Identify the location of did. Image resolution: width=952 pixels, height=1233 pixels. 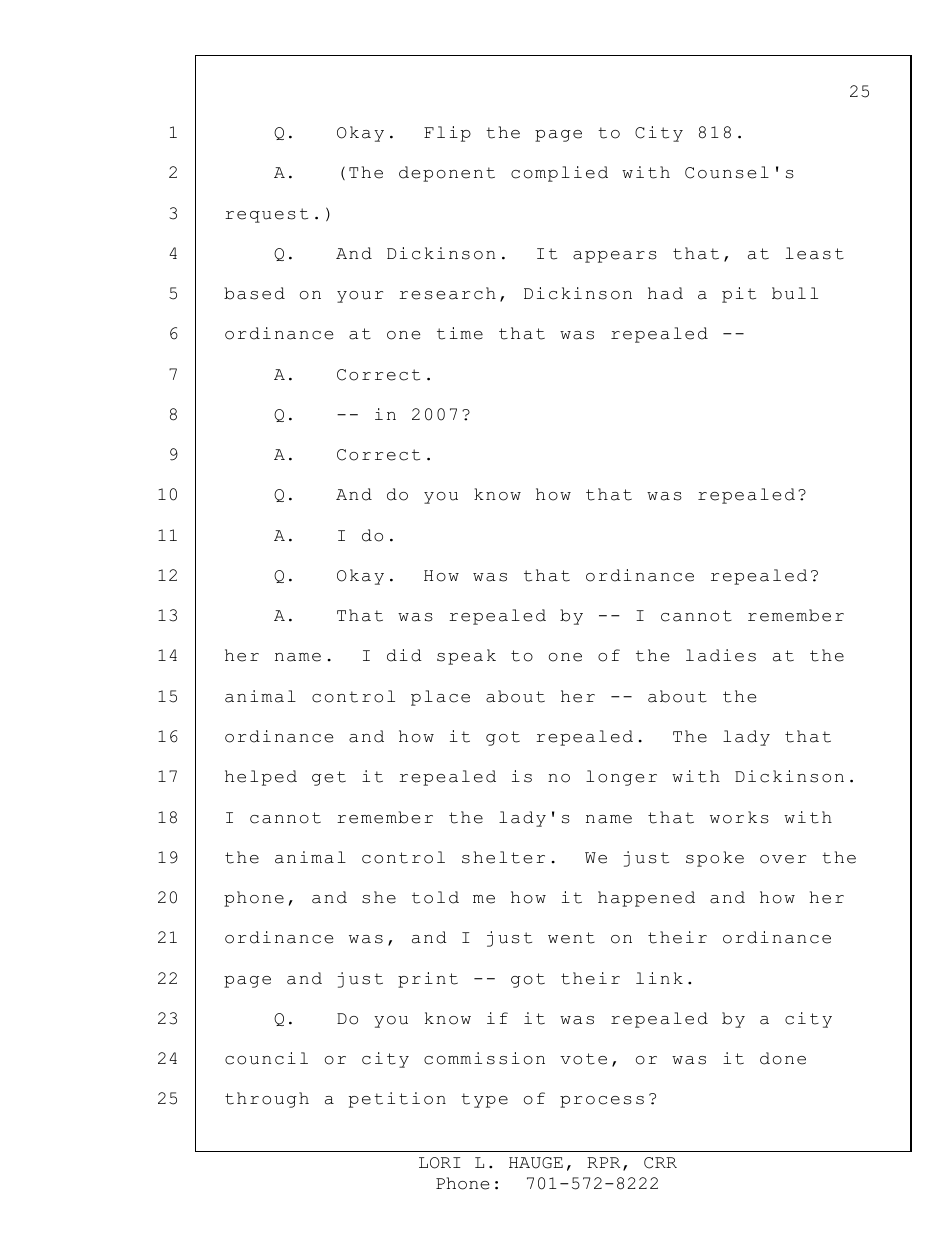
(404, 655).
